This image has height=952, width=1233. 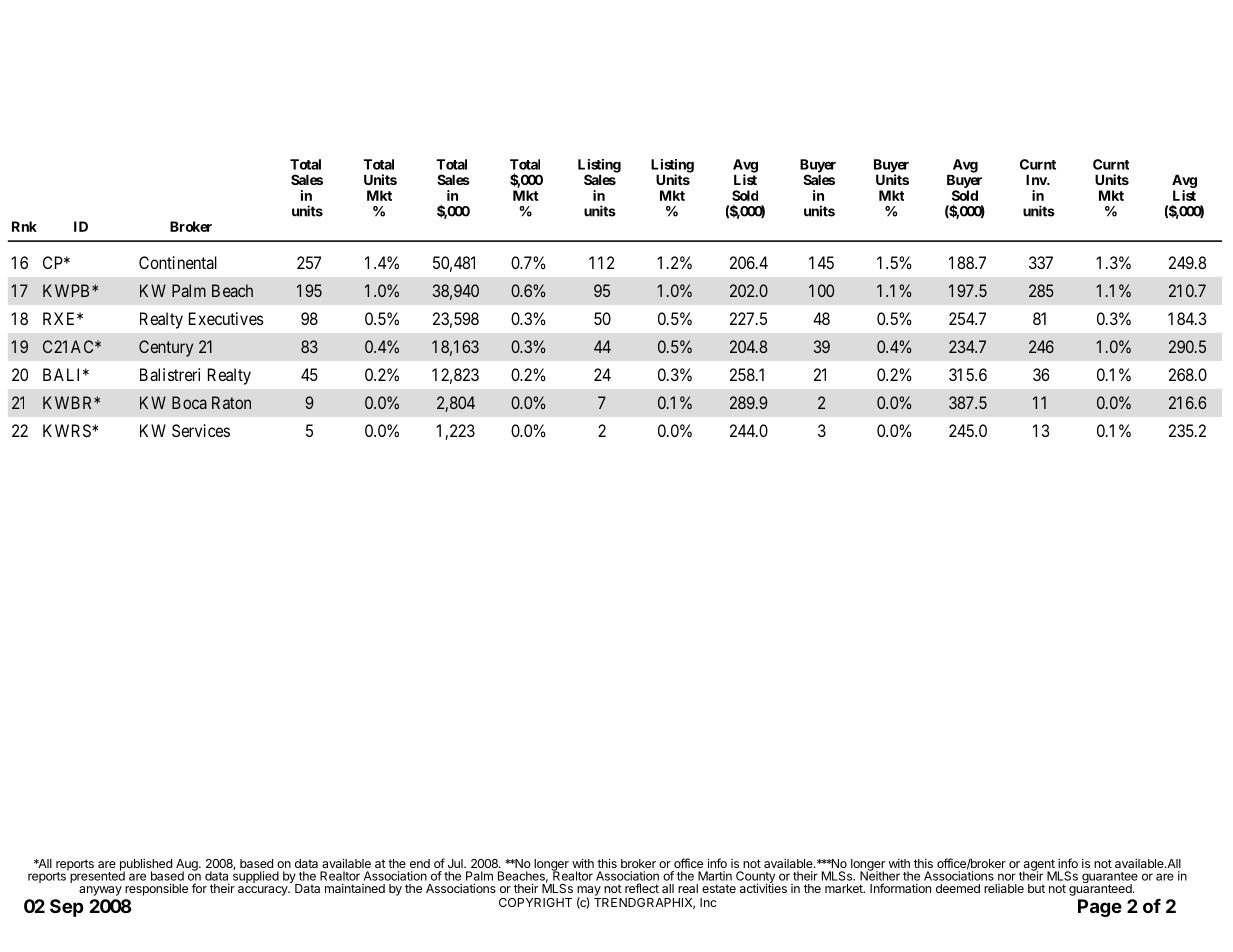 I want to click on Raton, so click(x=231, y=402).
